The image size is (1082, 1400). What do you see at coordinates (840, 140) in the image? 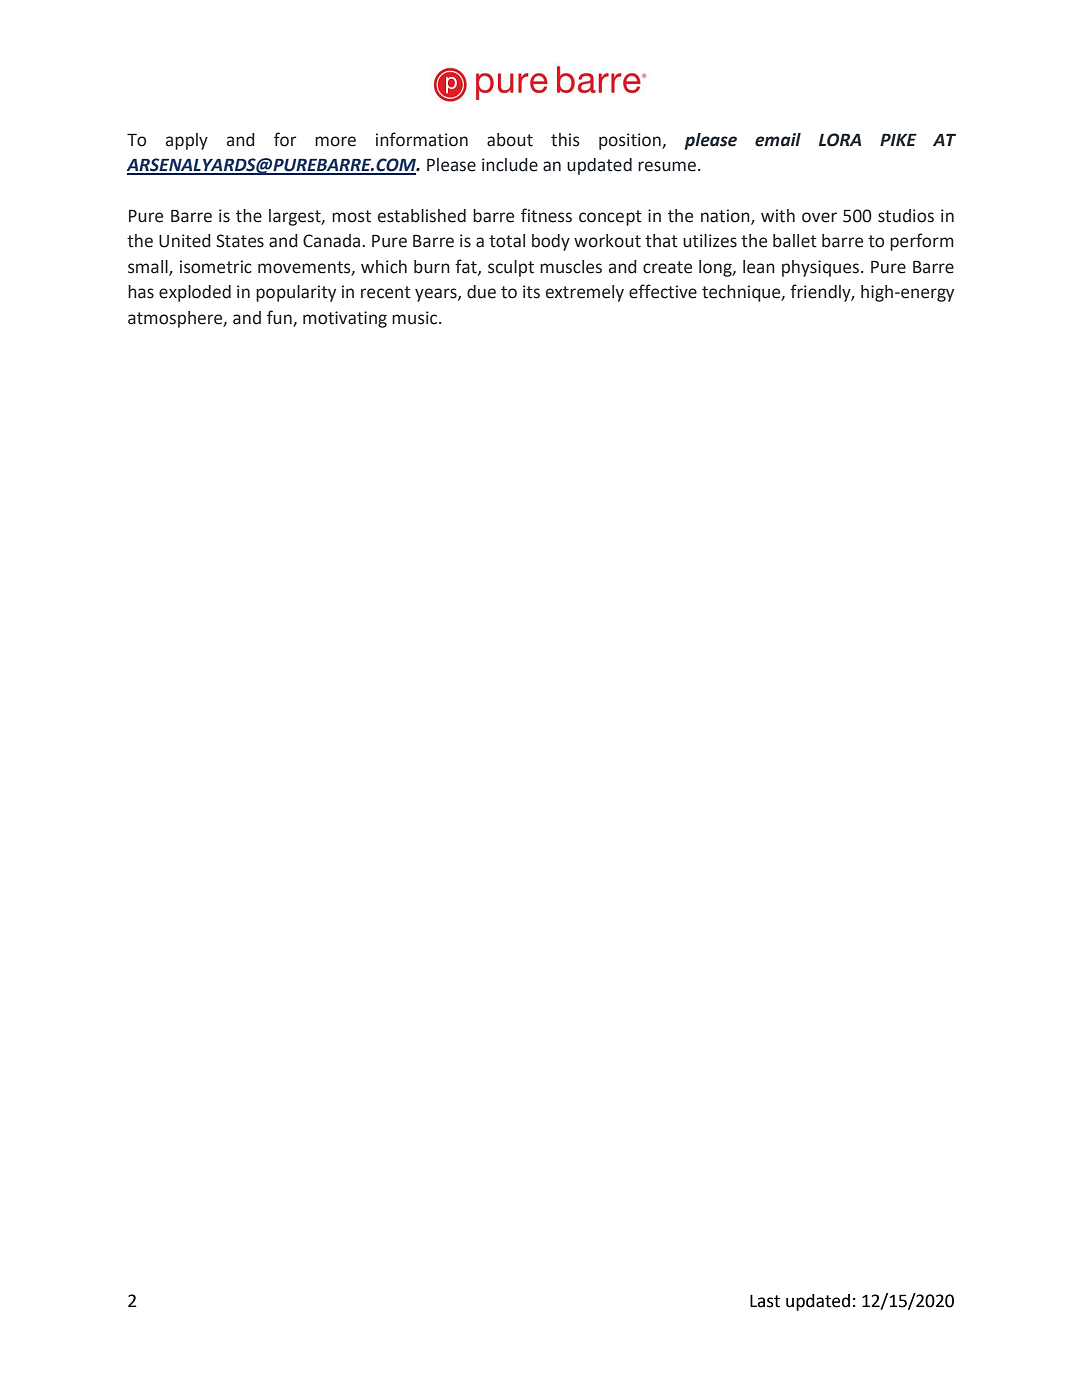
I see `LORA` at bounding box center [840, 140].
